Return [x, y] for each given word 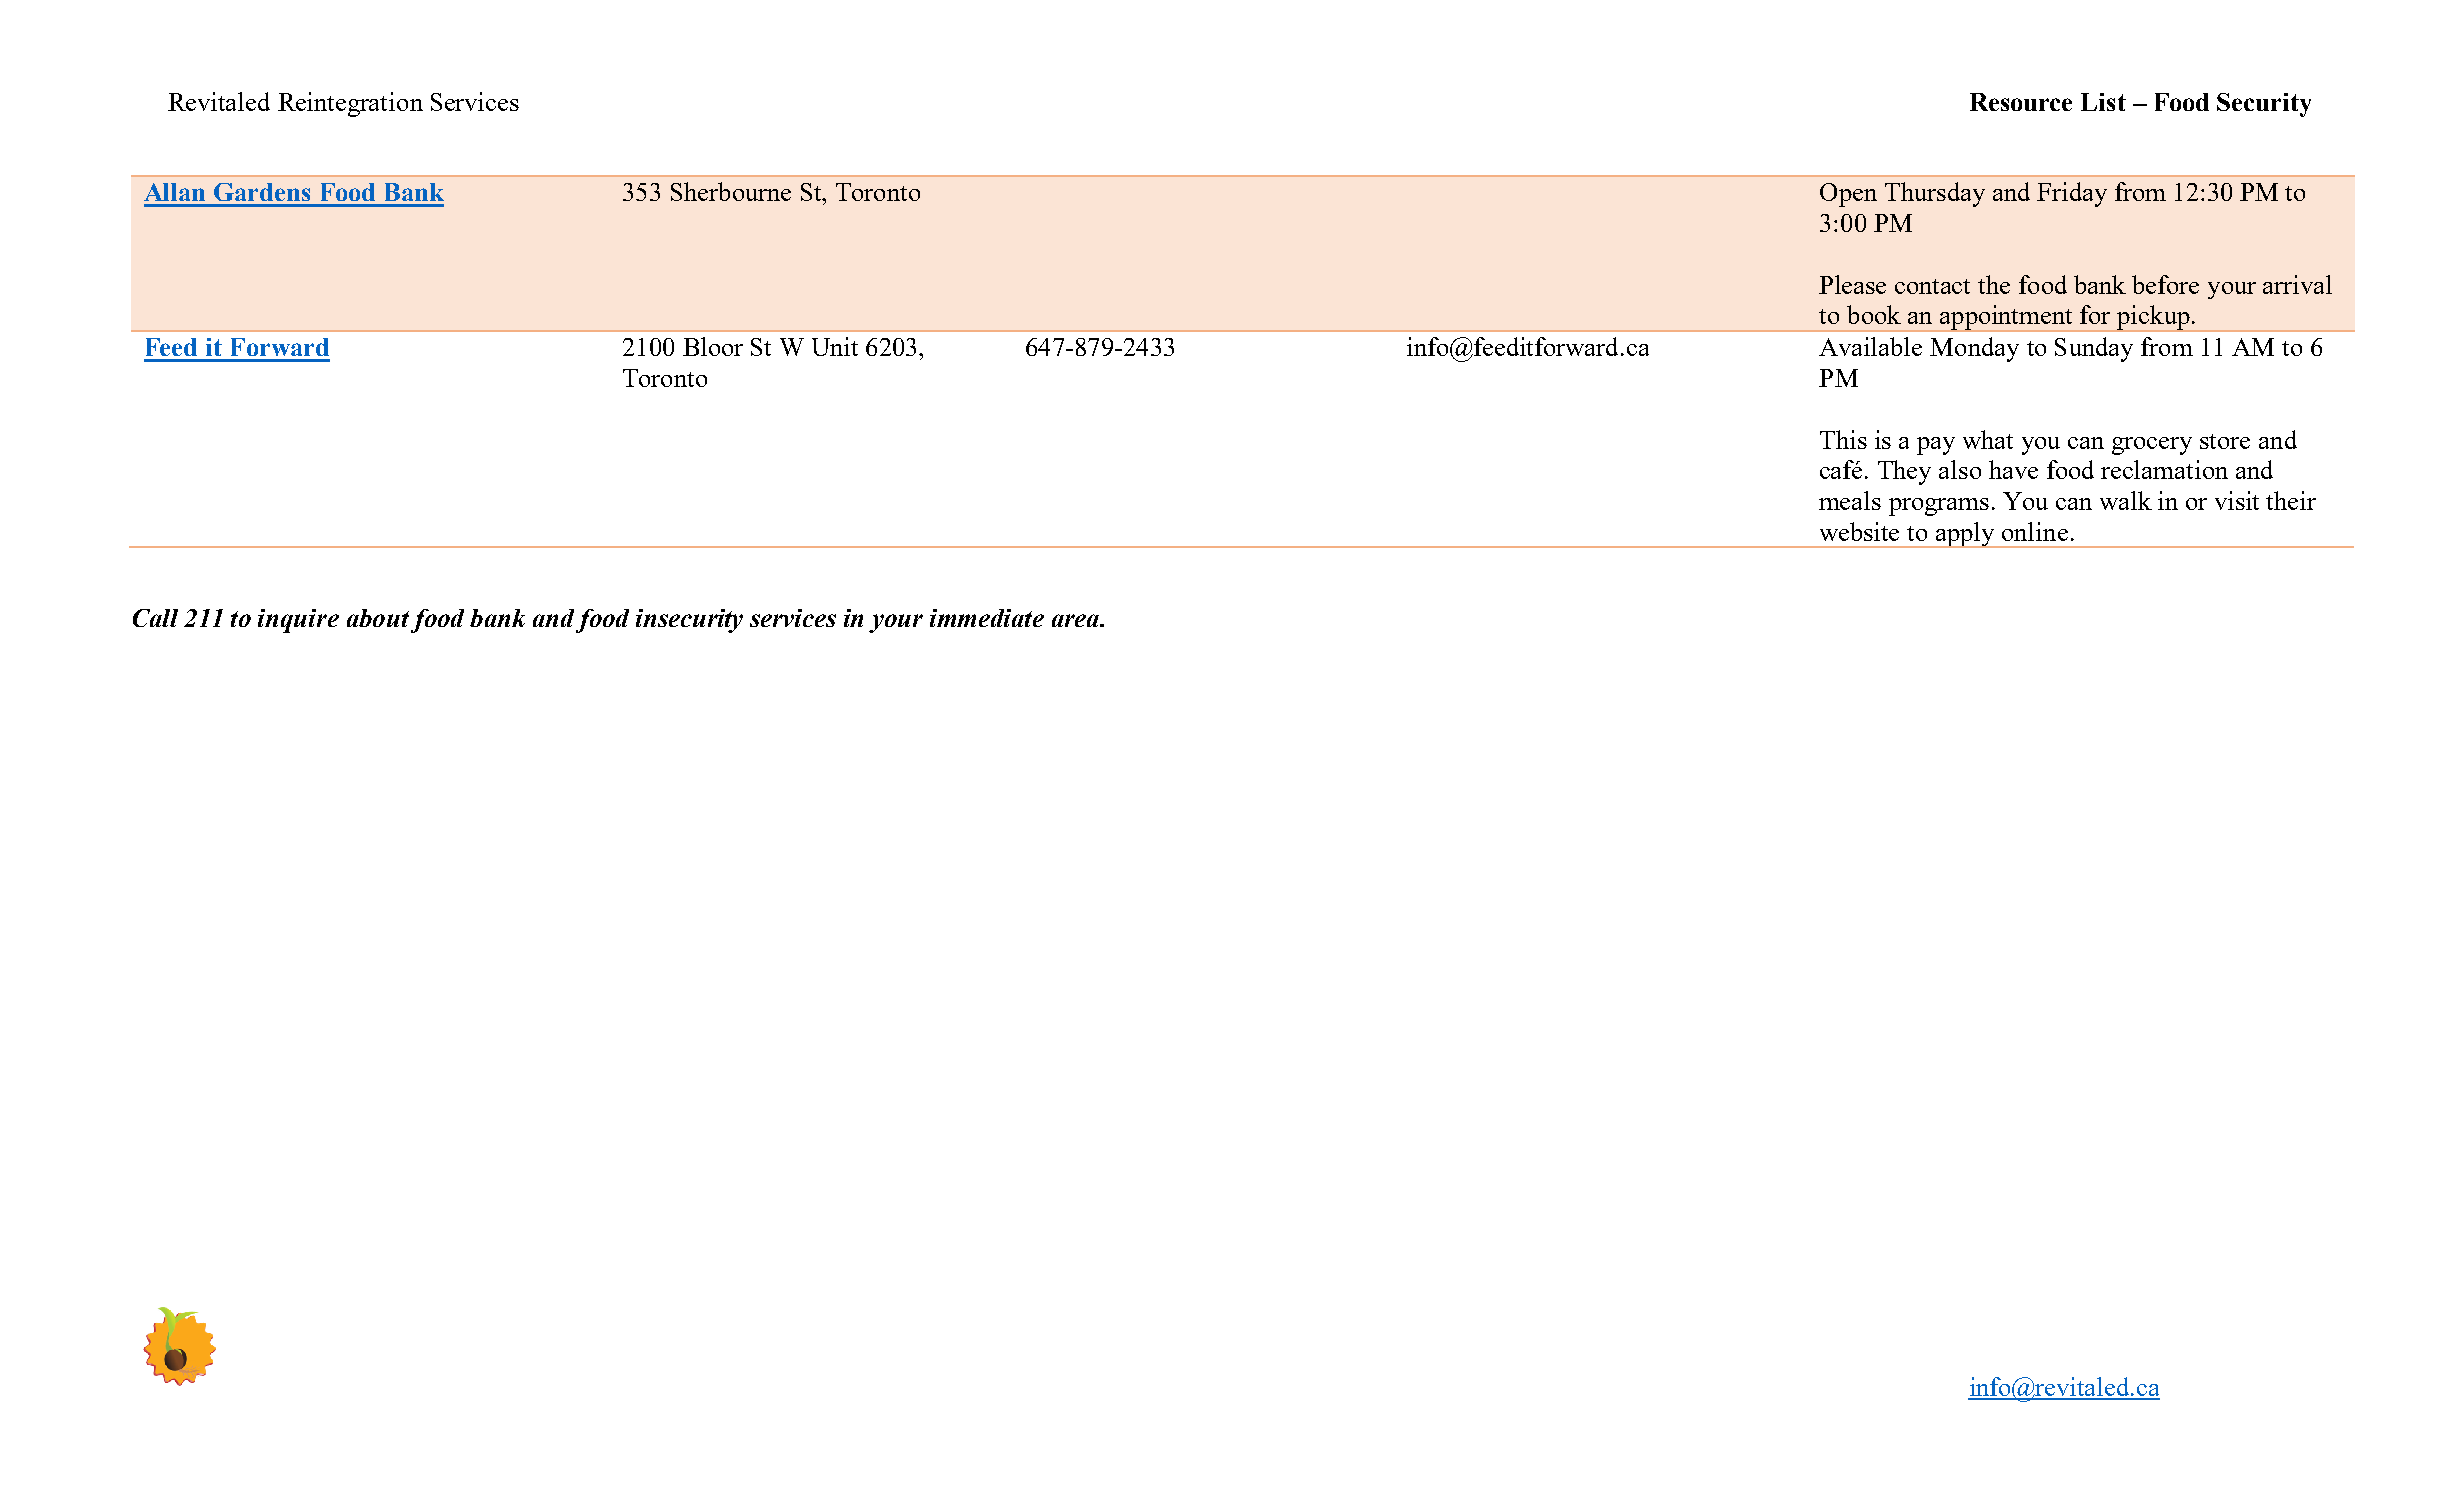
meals [1850, 500]
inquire [298, 621]
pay [1936, 446]
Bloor [713, 346]
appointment [2007, 318]
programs [1939, 507]
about [378, 618]
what [1988, 439]
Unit [835, 346]
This [1843, 439]
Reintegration [350, 104]
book [1874, 314]
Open [1848, 195]
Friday [2072, 194]
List [2103, 102]
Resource [2021, 102]
